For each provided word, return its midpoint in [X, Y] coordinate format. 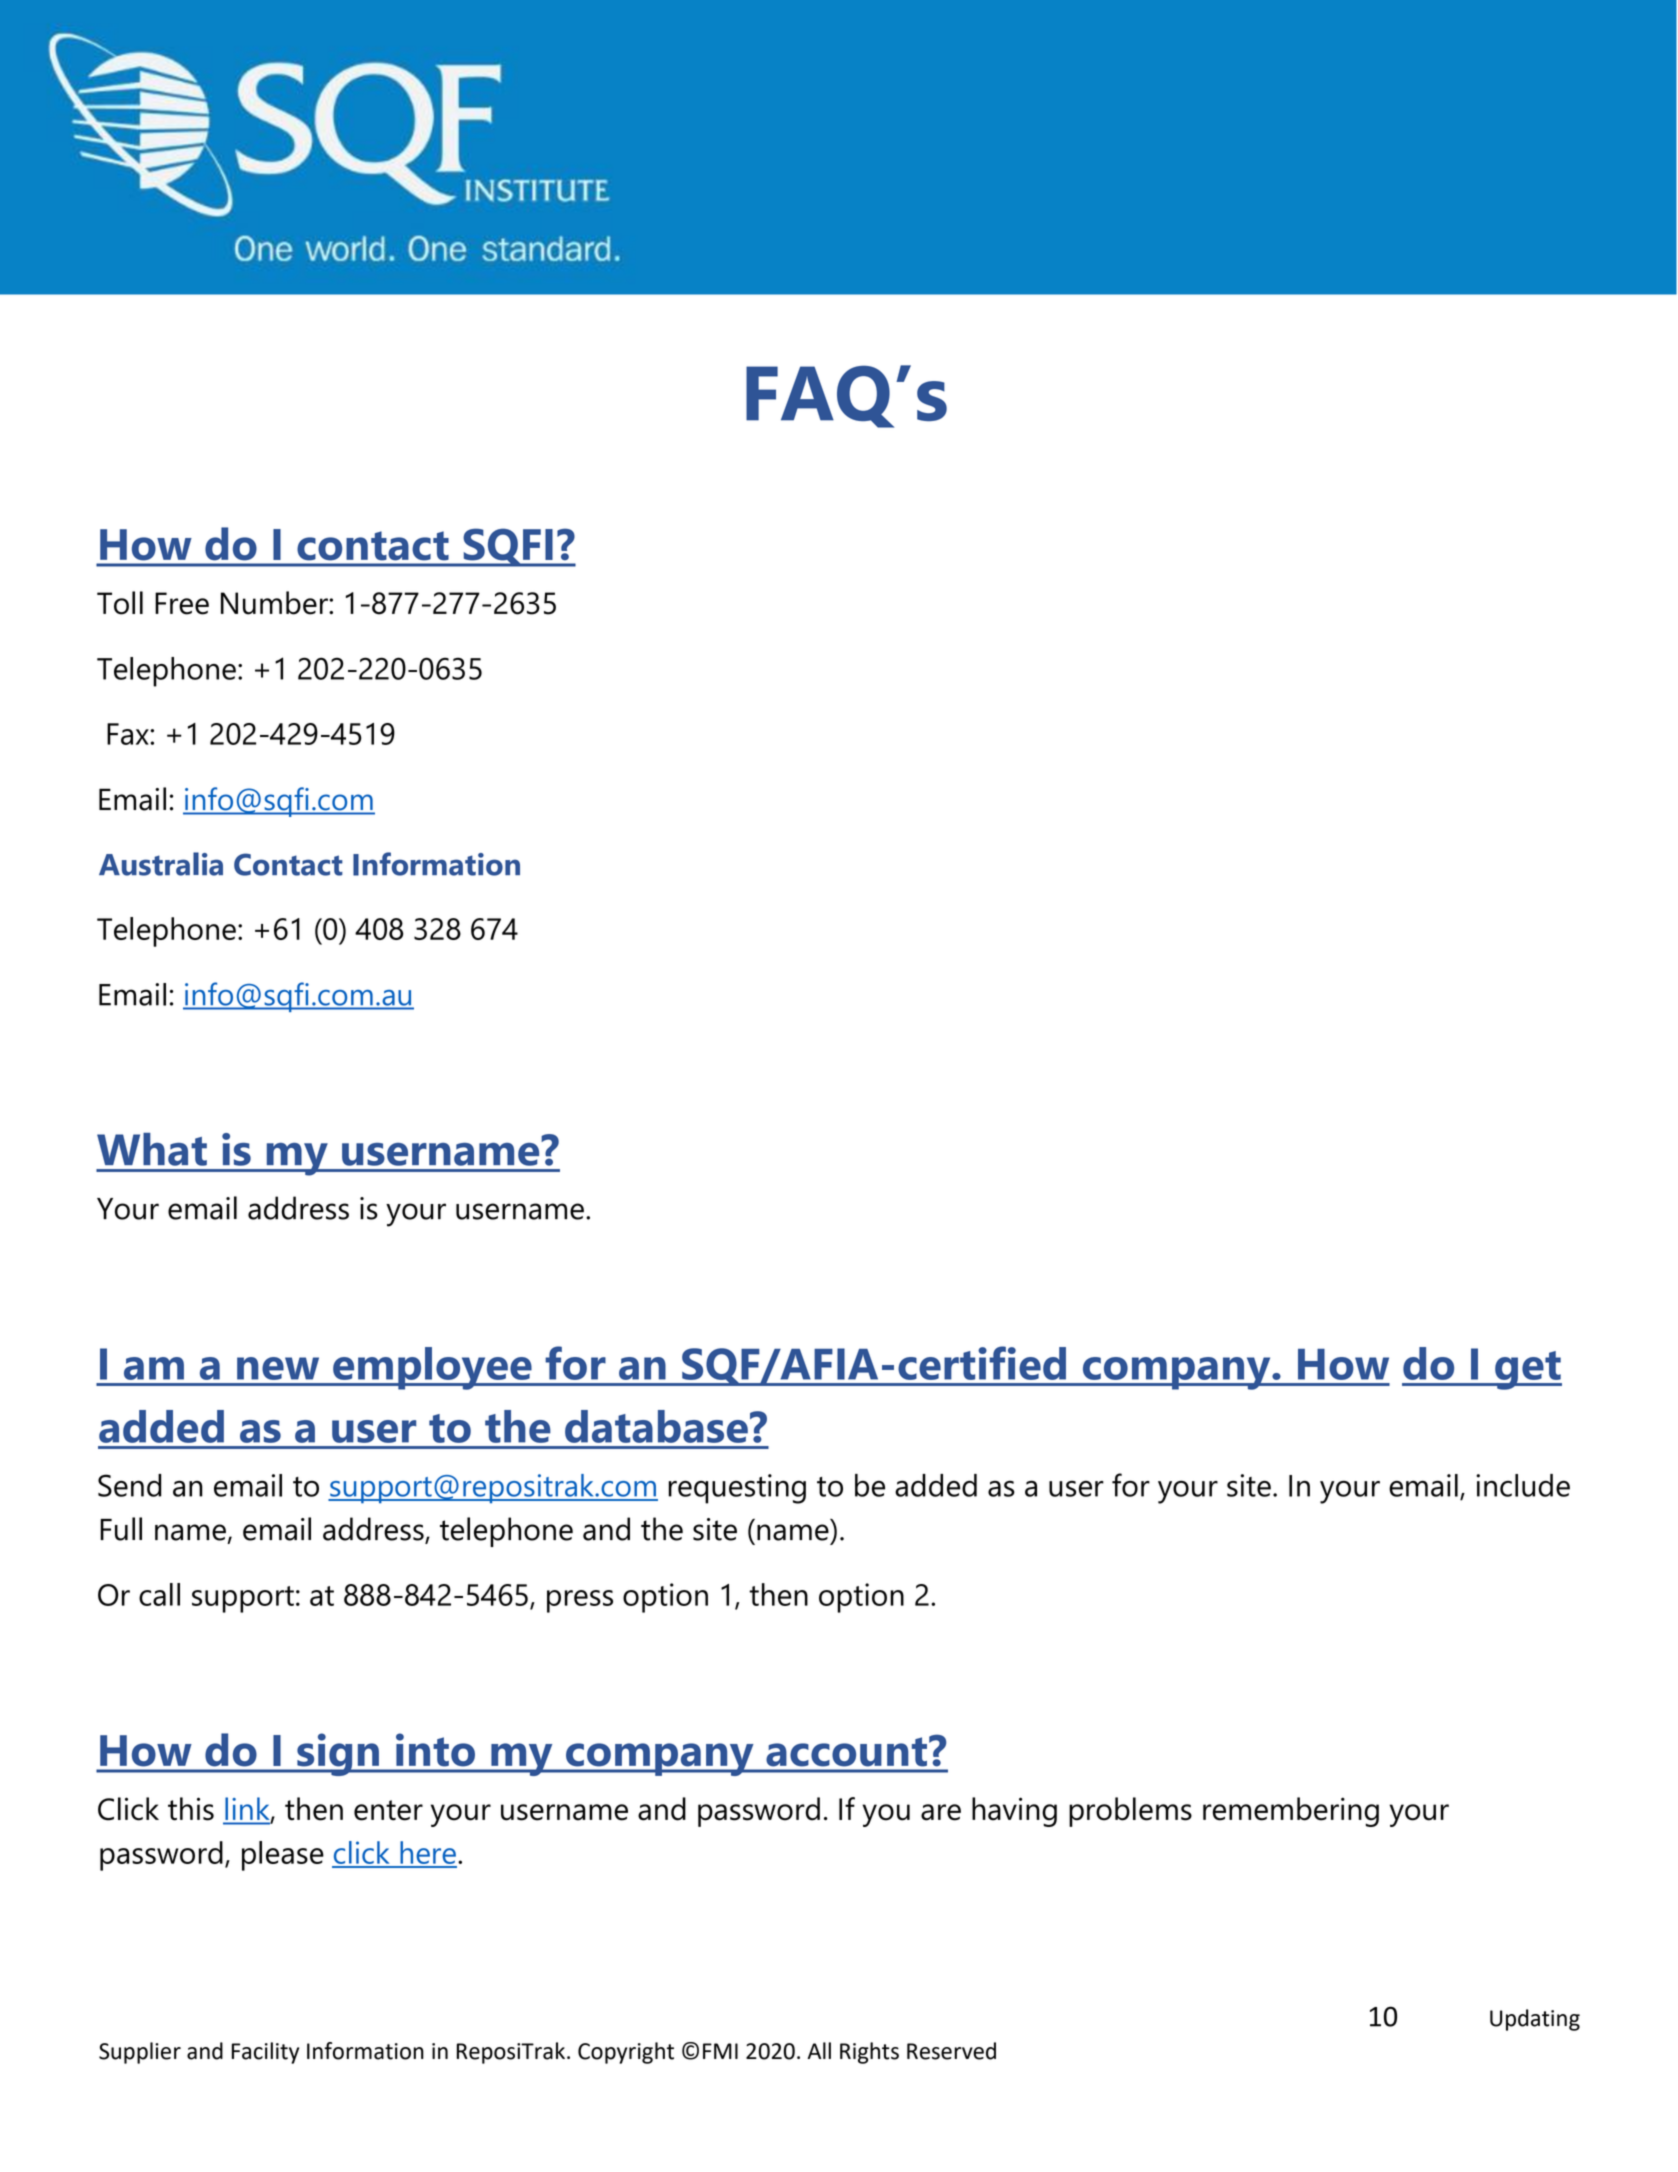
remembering [1291, 1812]
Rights [869, 2053]
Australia [161, 864]
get [1527, 1370]
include [1523, 1485]
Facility [265, 2053]
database [656, 1426]
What [152, 1149]
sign [338, 1754]
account [847, 1752]
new [278, 1368]
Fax [129, 734]
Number [275, 603]
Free [182, 603]
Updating [1535, 2020]
